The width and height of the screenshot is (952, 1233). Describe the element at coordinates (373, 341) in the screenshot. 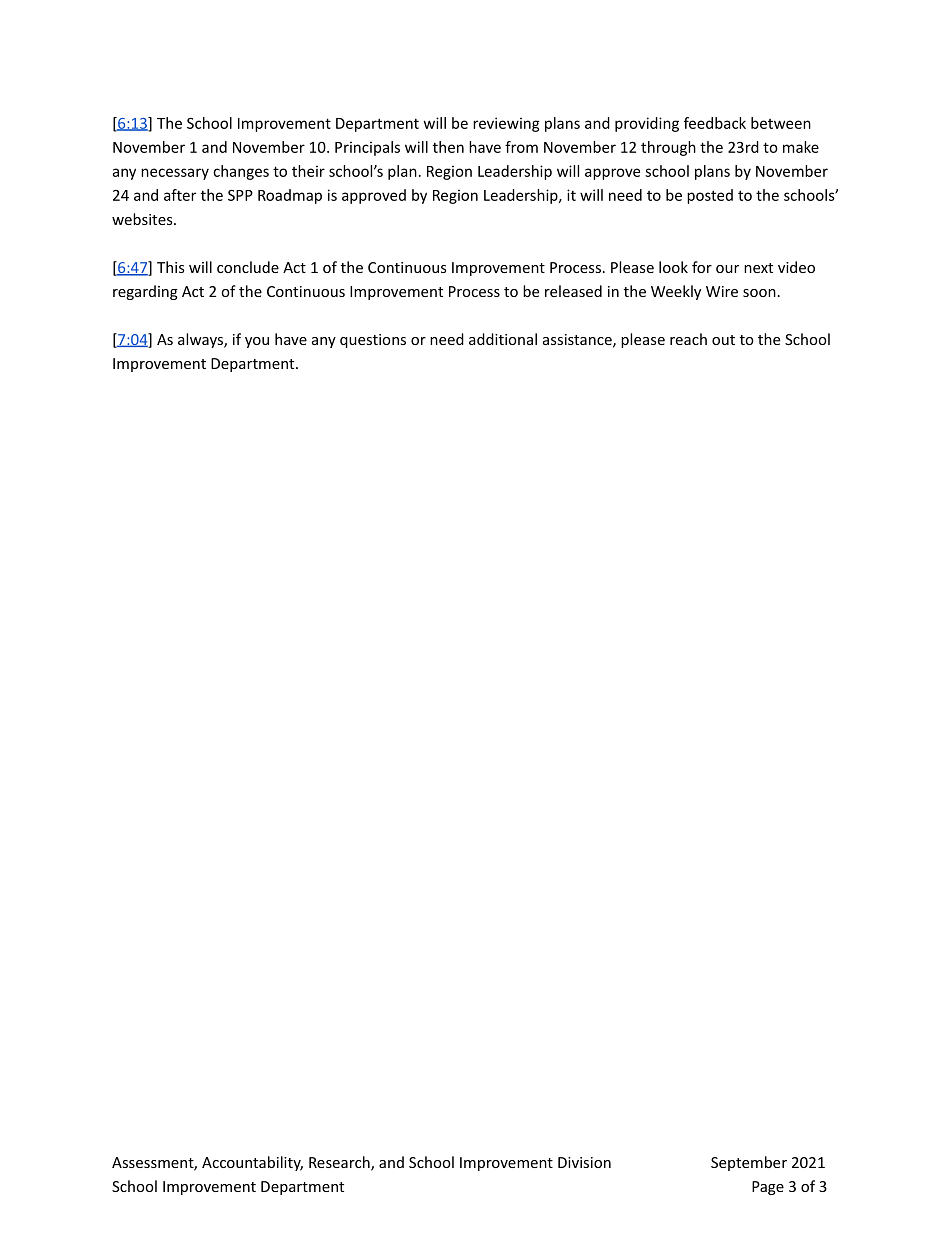

I see `questions` at that location.
